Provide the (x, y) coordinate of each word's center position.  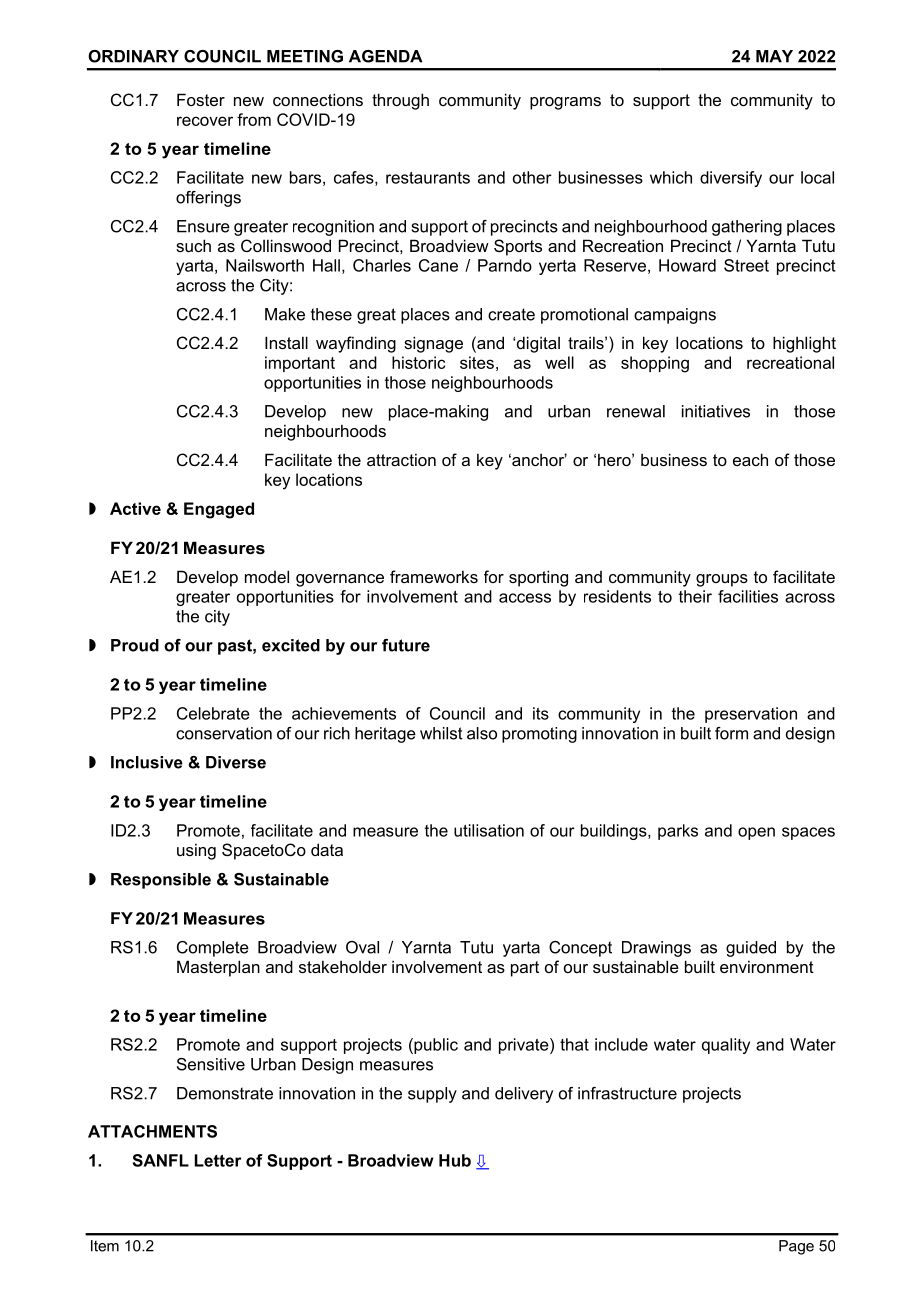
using (196, 851)
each (750, 459)
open (756, 833)
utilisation (489, 830)
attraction (401, 459)
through (400, 101)
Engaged (219, 510)
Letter (218, 1160)
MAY (774, 56)
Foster (201, 99)
